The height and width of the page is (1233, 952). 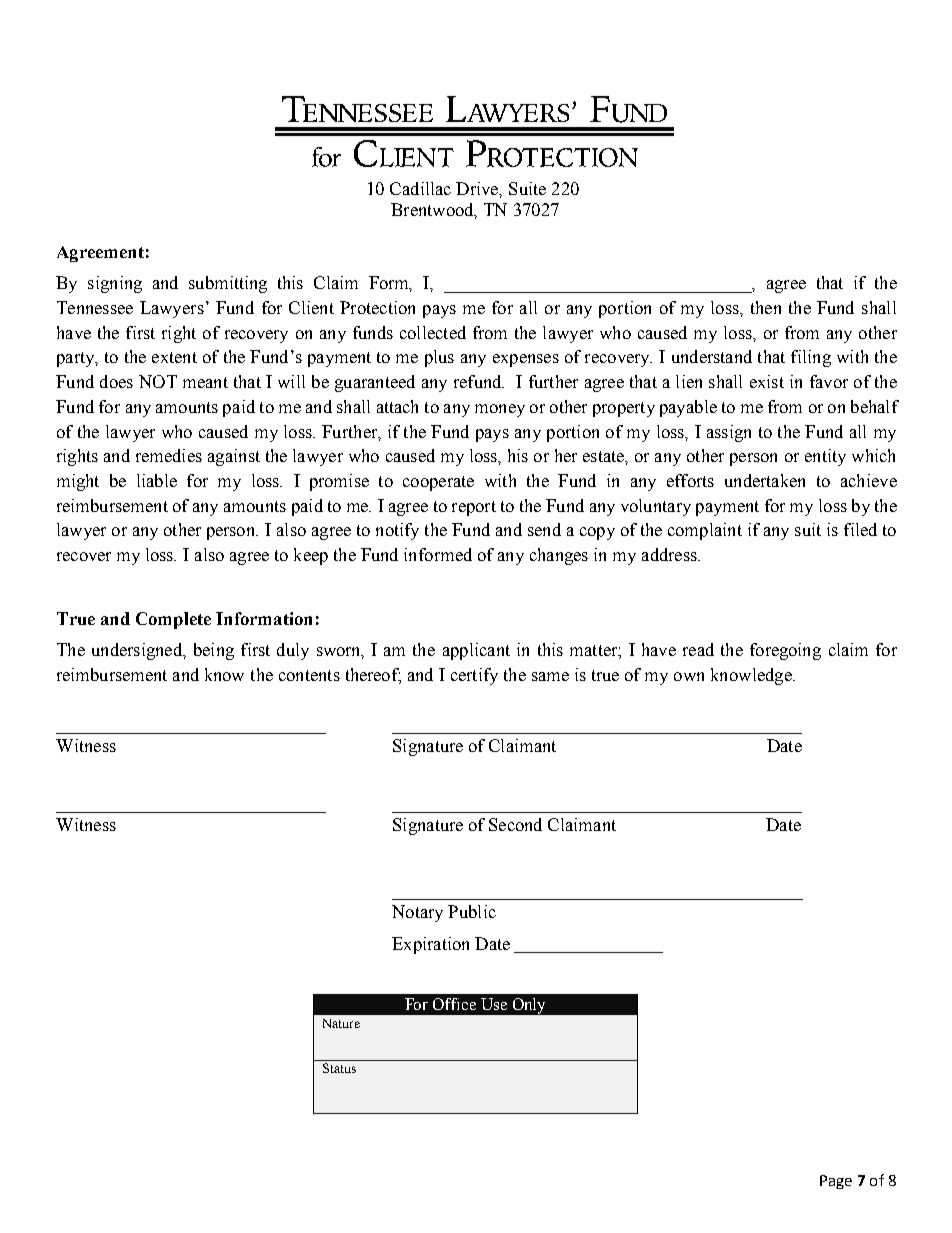 I want to click on report, so click(x=474, y=508).
